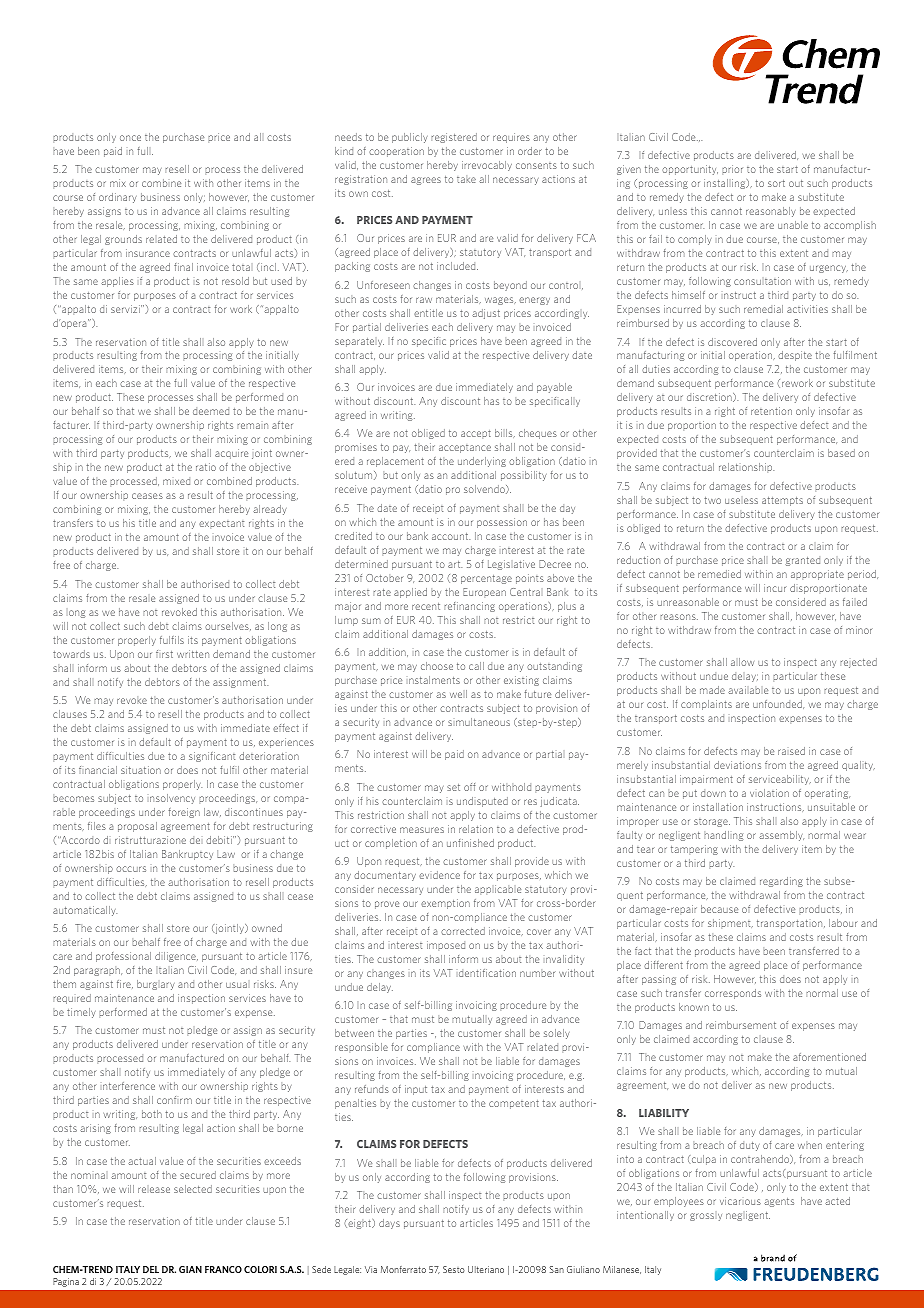 This page has height=1308, width=924. What do you see at coordinates (389, 1224) in the page?
I see `days` at bounding box center [389, 1224].
